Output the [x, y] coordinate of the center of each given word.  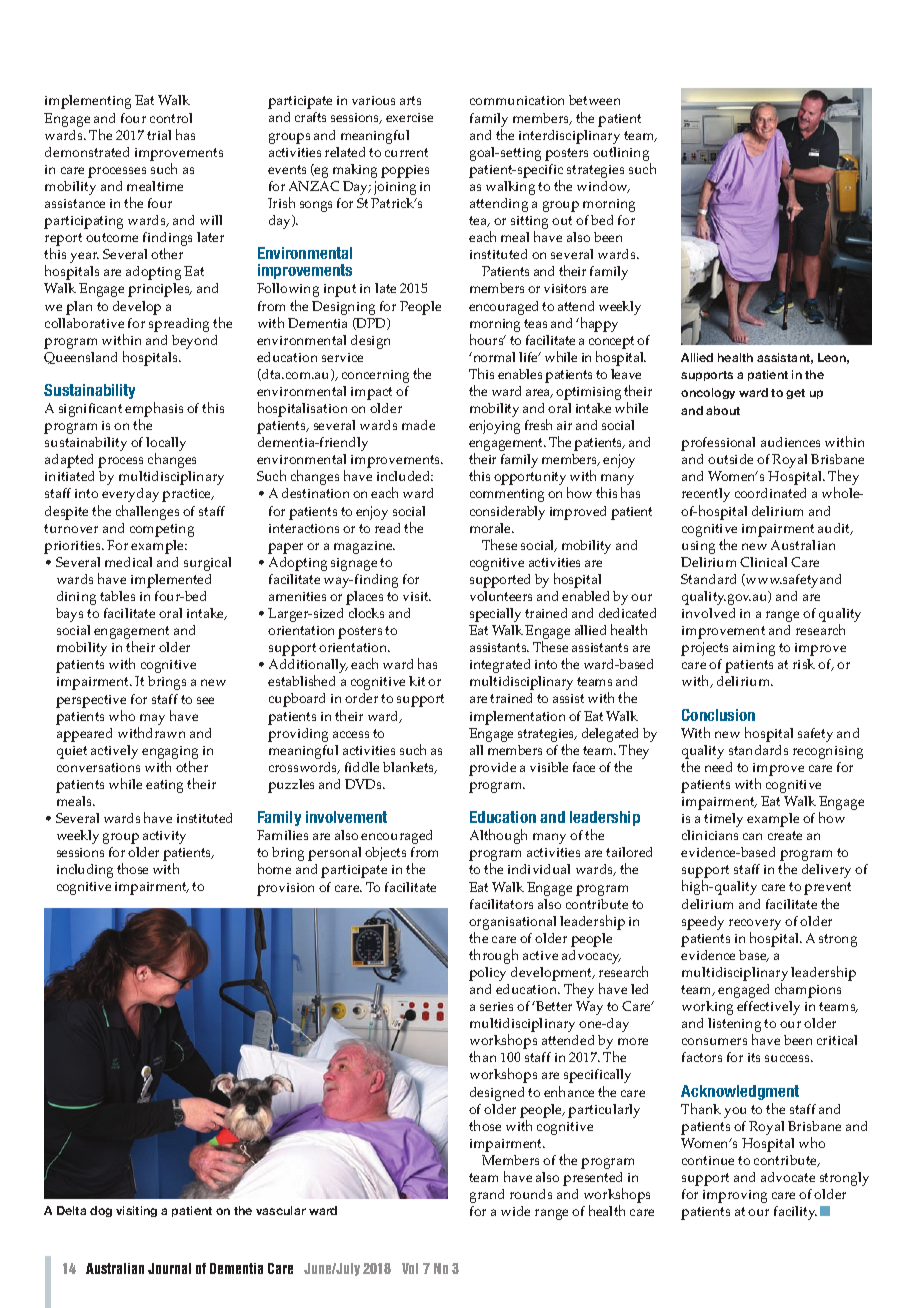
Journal [169, 1268]
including [85, 871]
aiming [754, 649]
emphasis [154, 411]
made [418, 425]
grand [487, 1196]
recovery [755, 924]
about [723, 410]
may [152, 719]
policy [487, 974]
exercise [409, 117]
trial [159, 135]
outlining [622, 155]
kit [417, 681]
